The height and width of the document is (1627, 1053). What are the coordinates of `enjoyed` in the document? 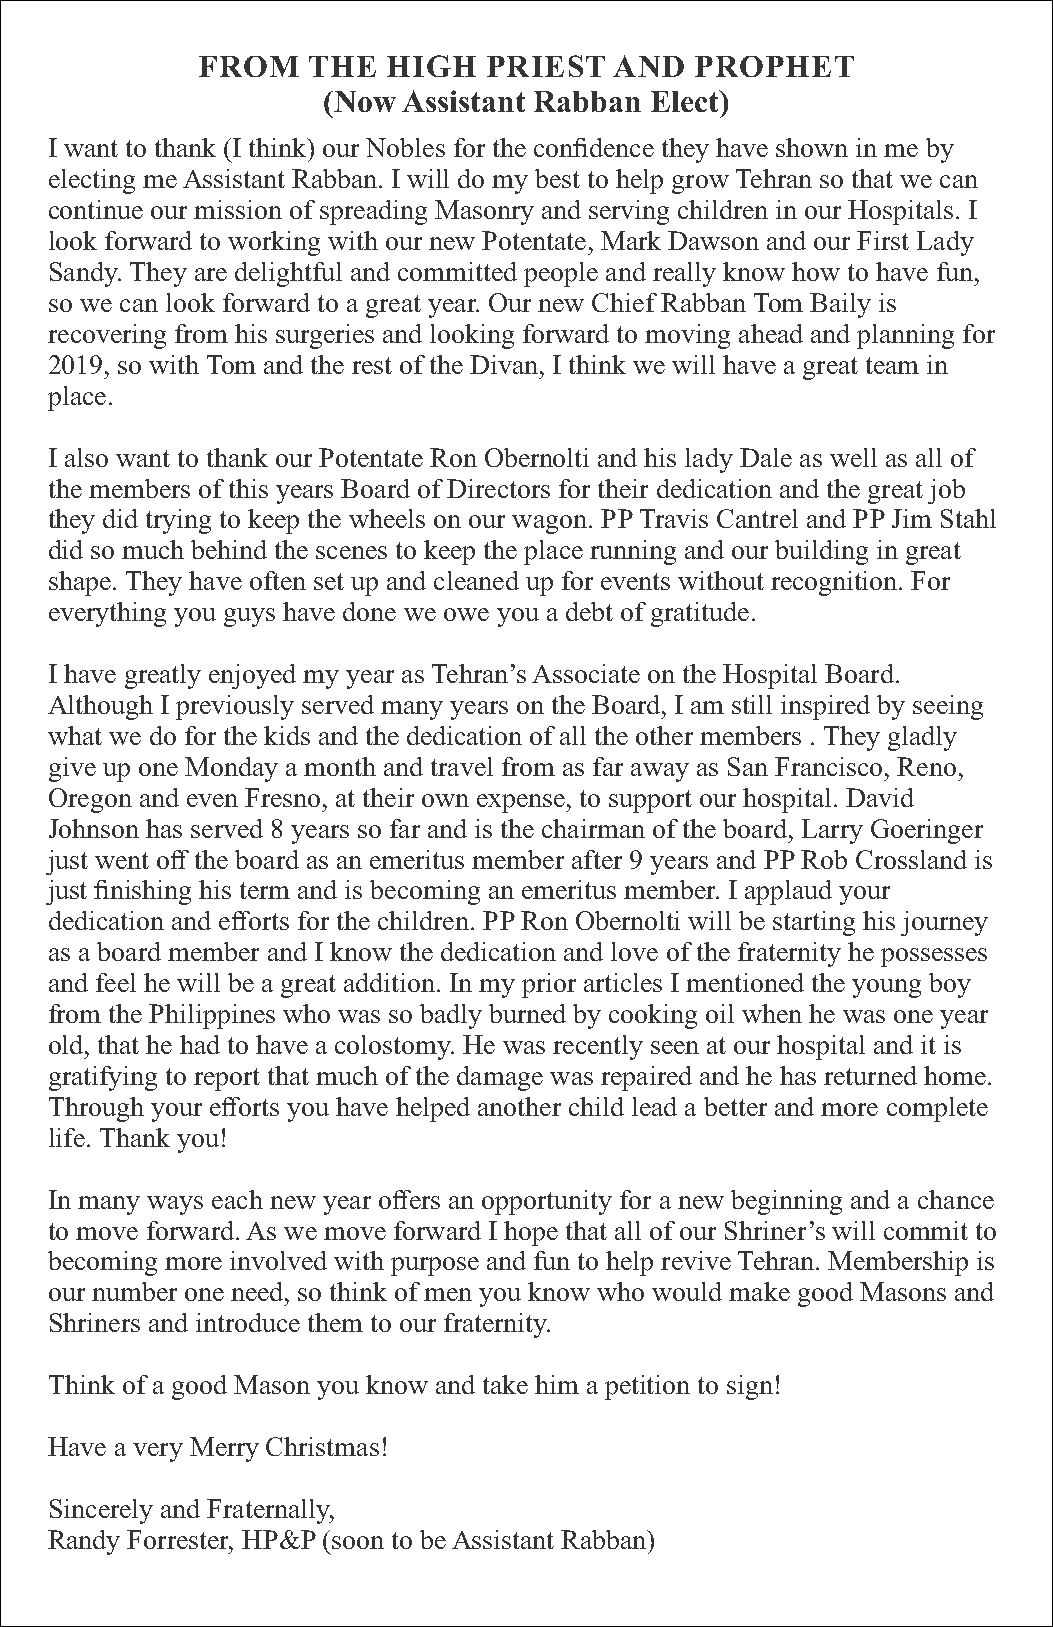 It's located at (252, 676).
